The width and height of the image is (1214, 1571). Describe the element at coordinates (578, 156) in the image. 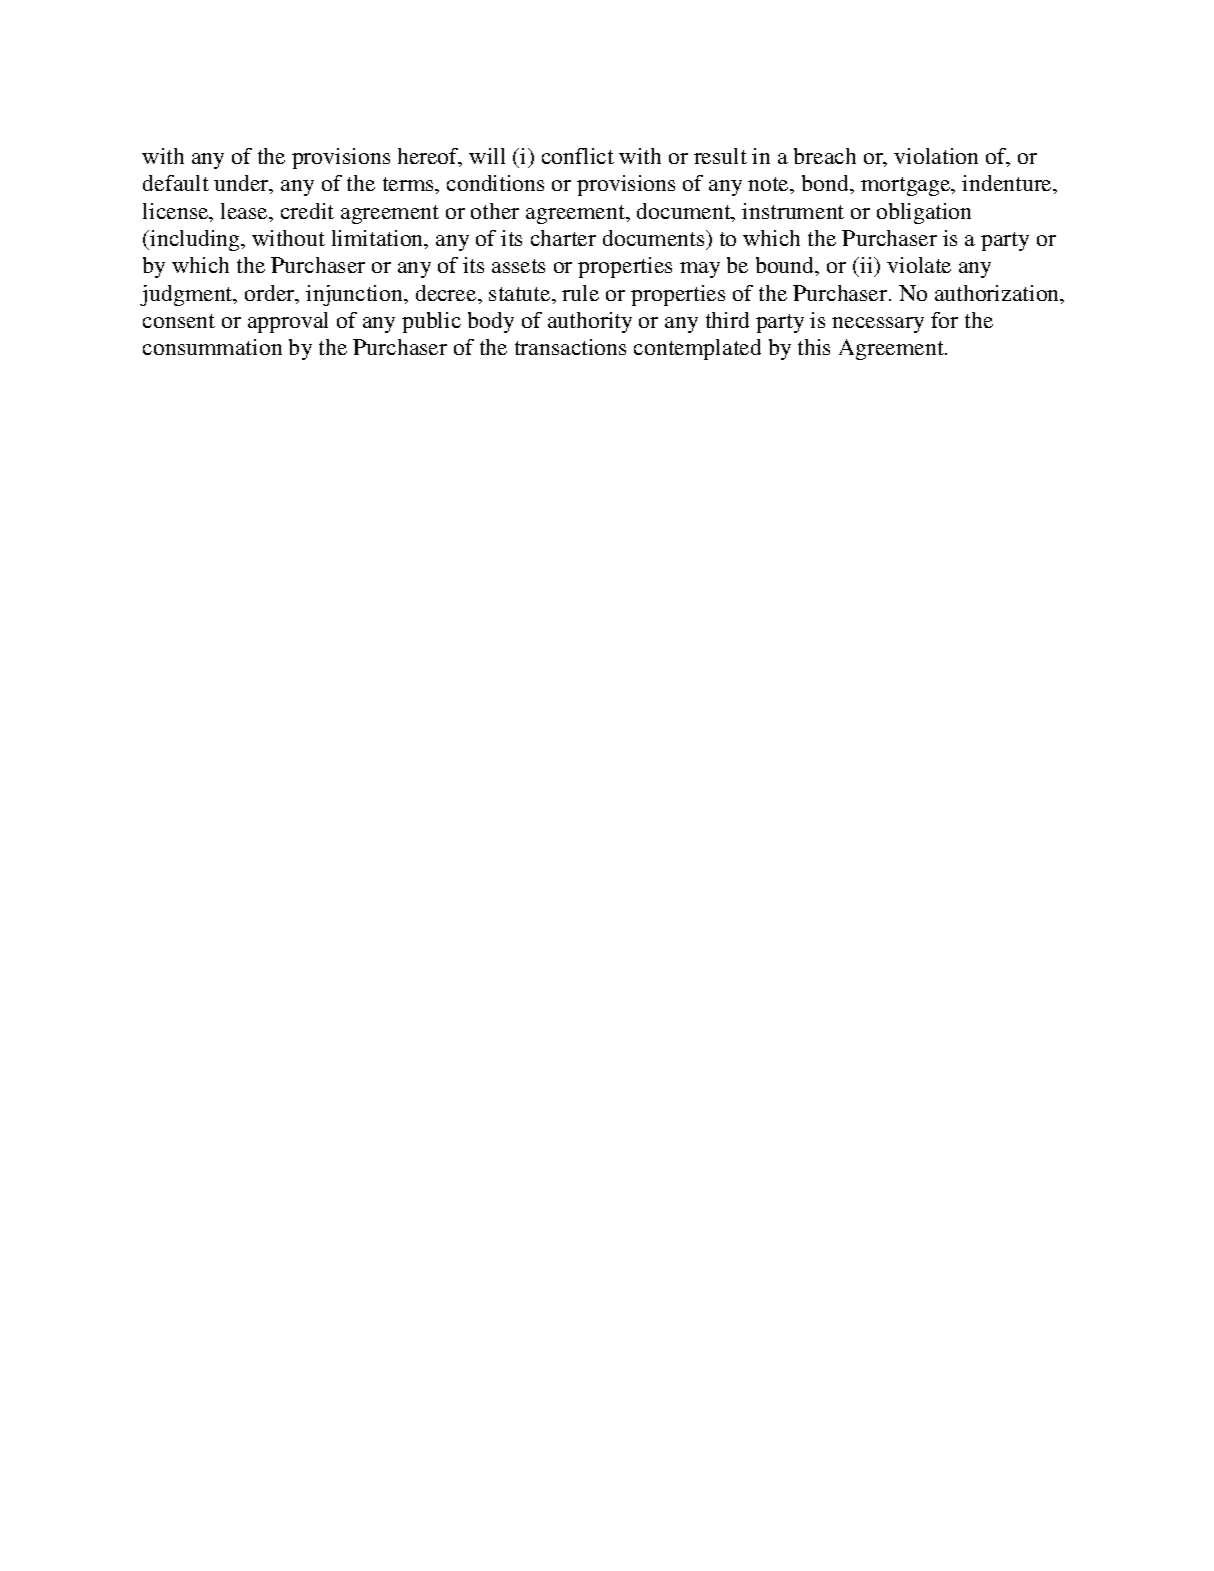

I see `conflict` at that location.
